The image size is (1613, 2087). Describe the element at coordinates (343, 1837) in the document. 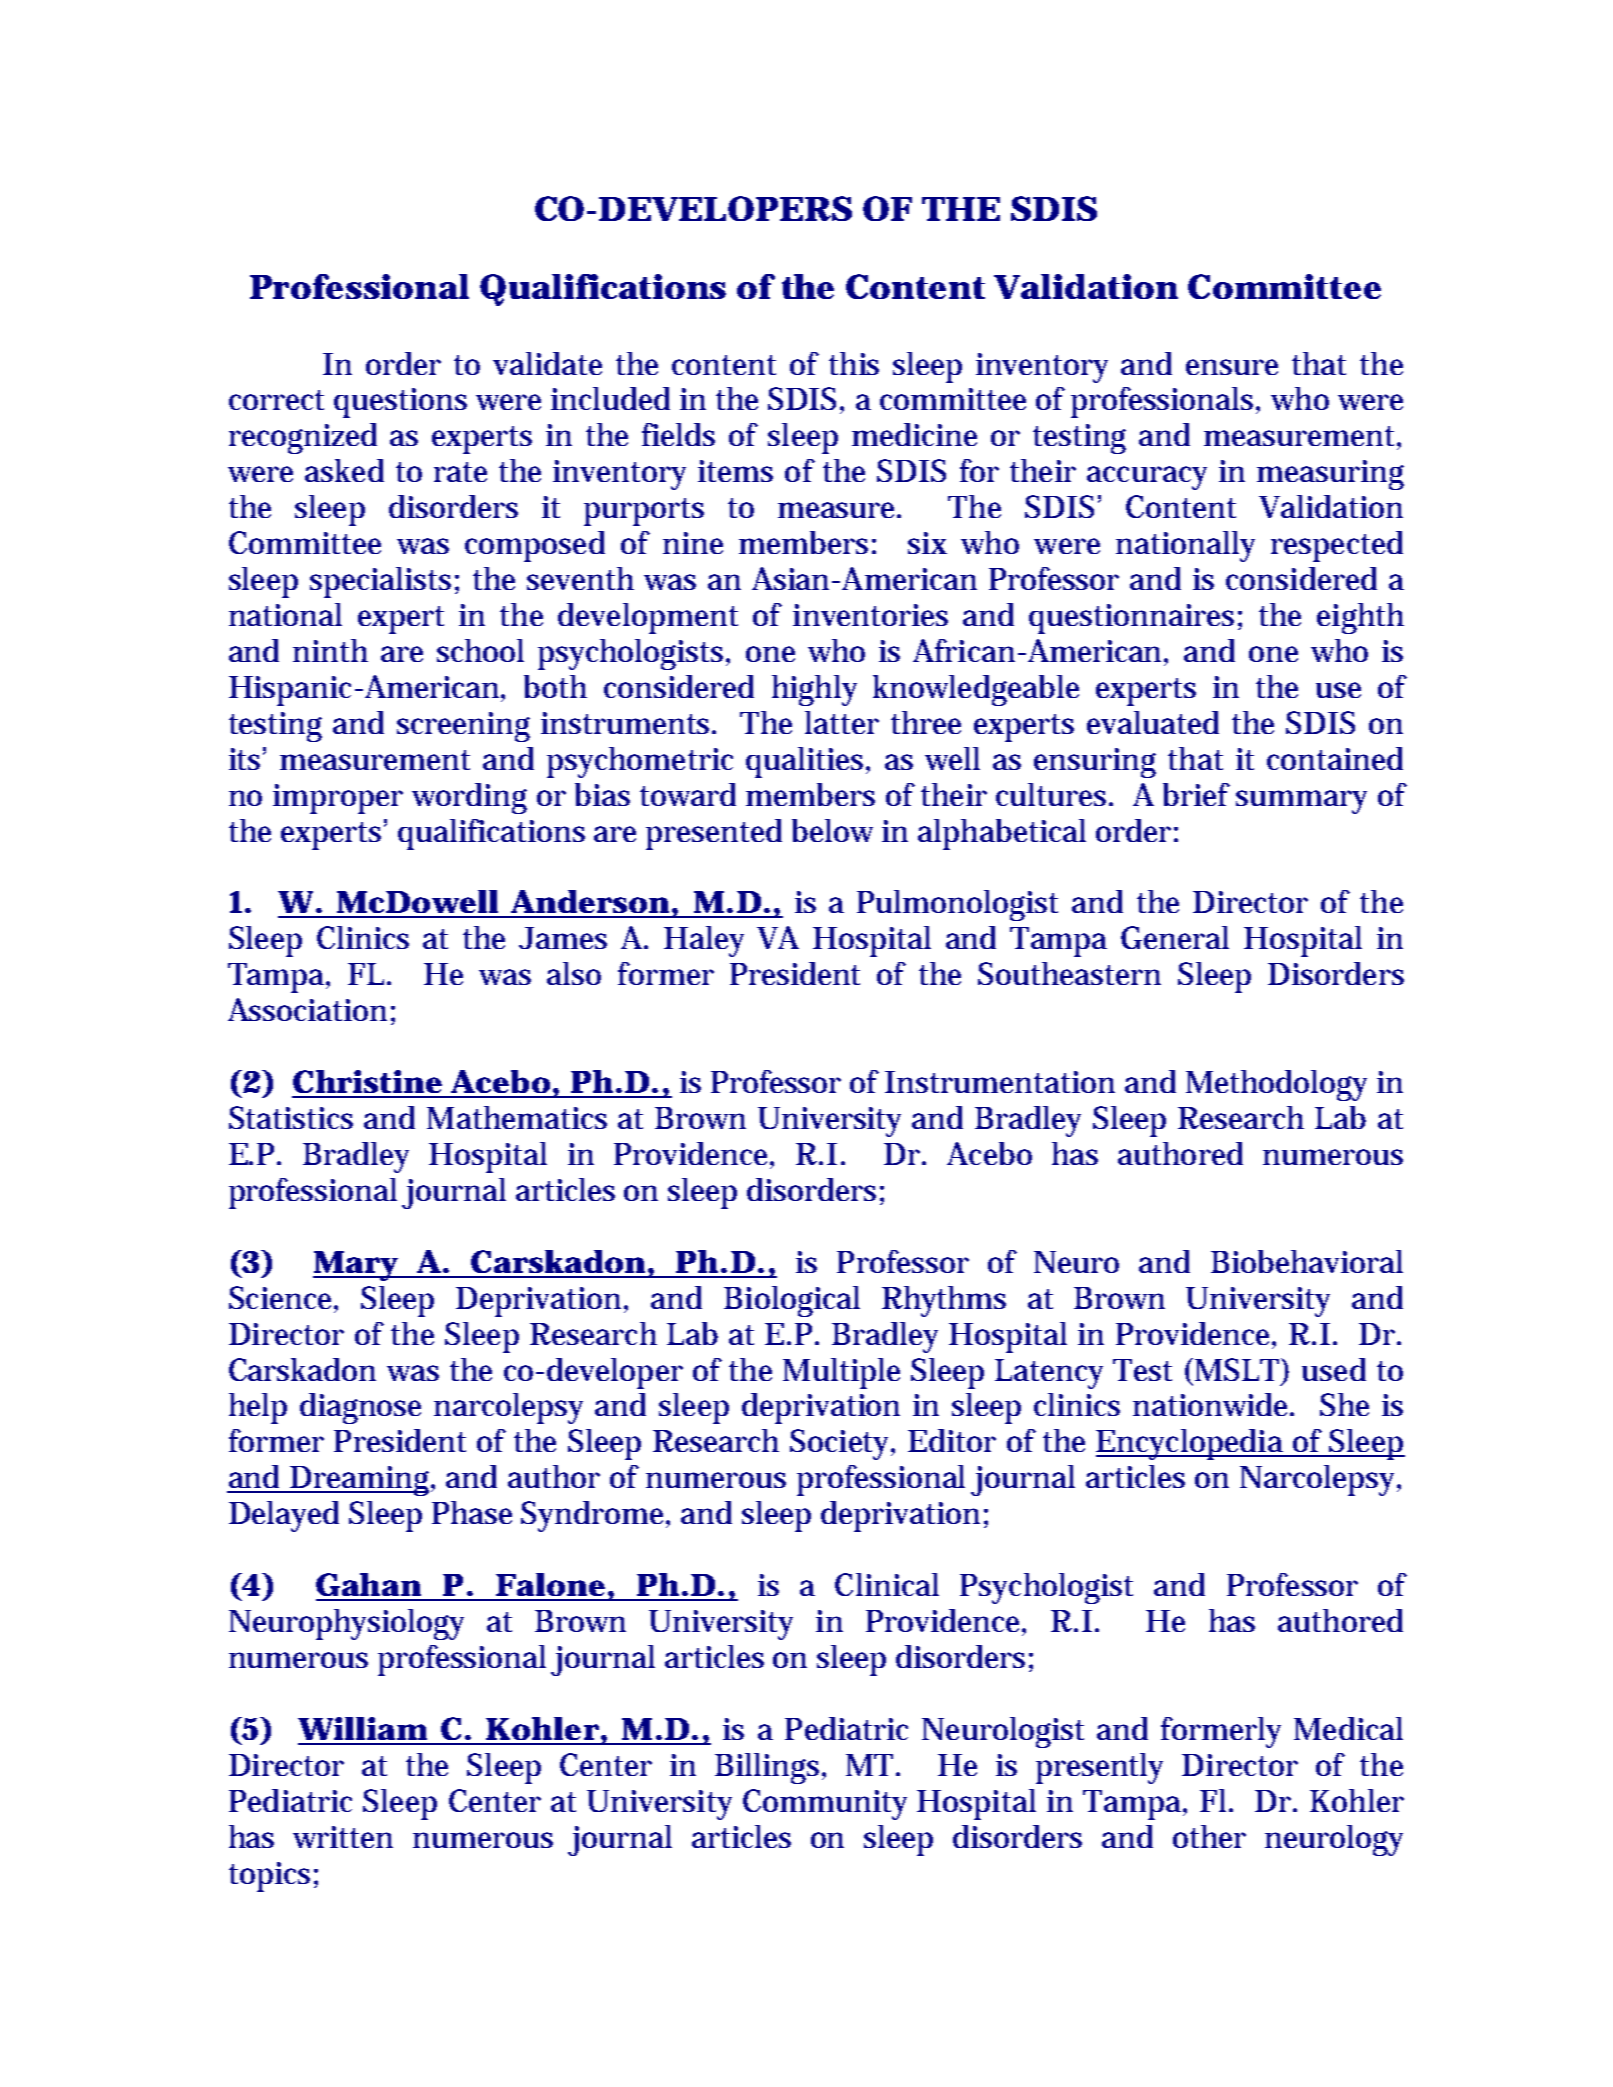

I see `written` at that location.
